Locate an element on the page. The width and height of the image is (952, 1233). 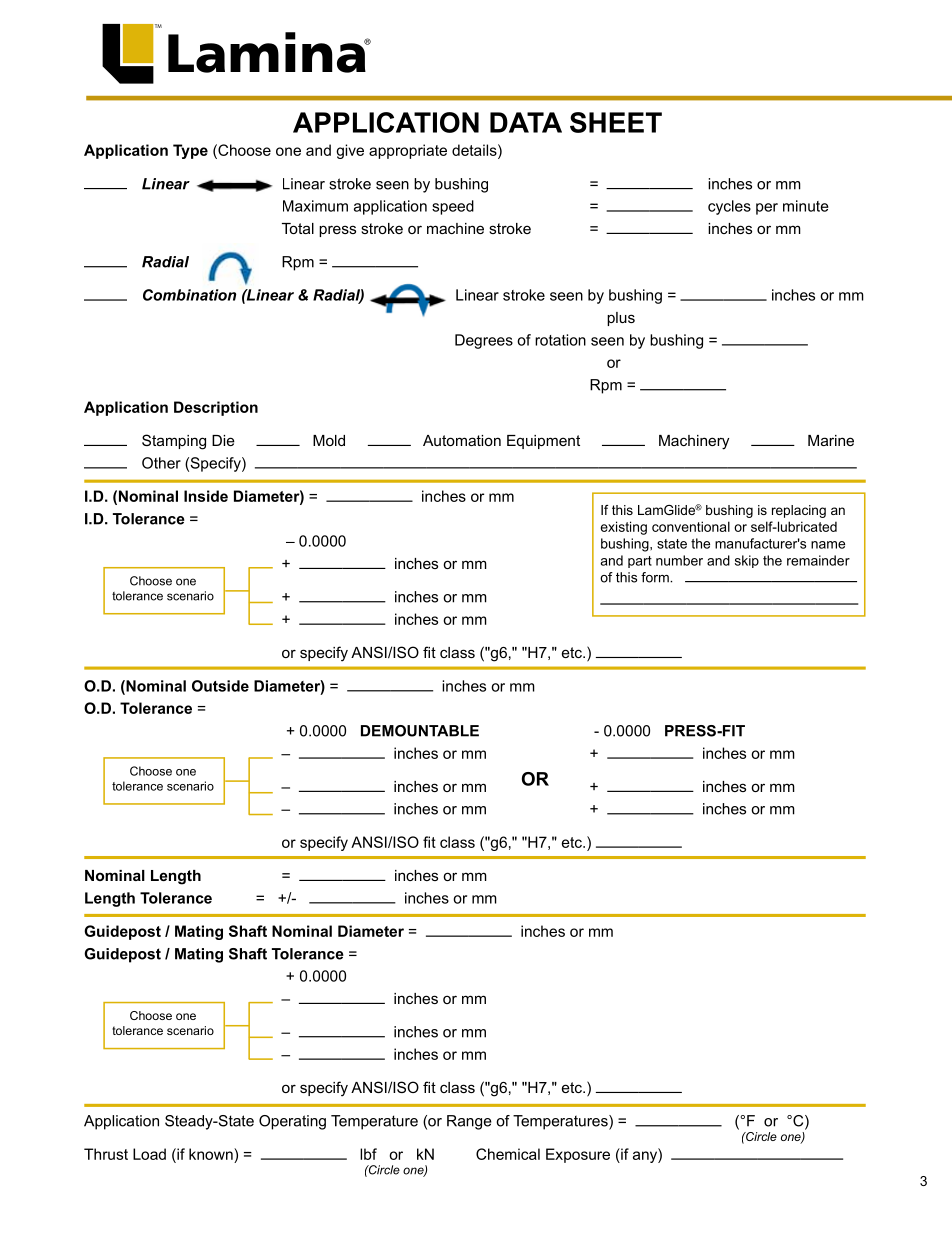
Type is located at coordinates (190, 151).
